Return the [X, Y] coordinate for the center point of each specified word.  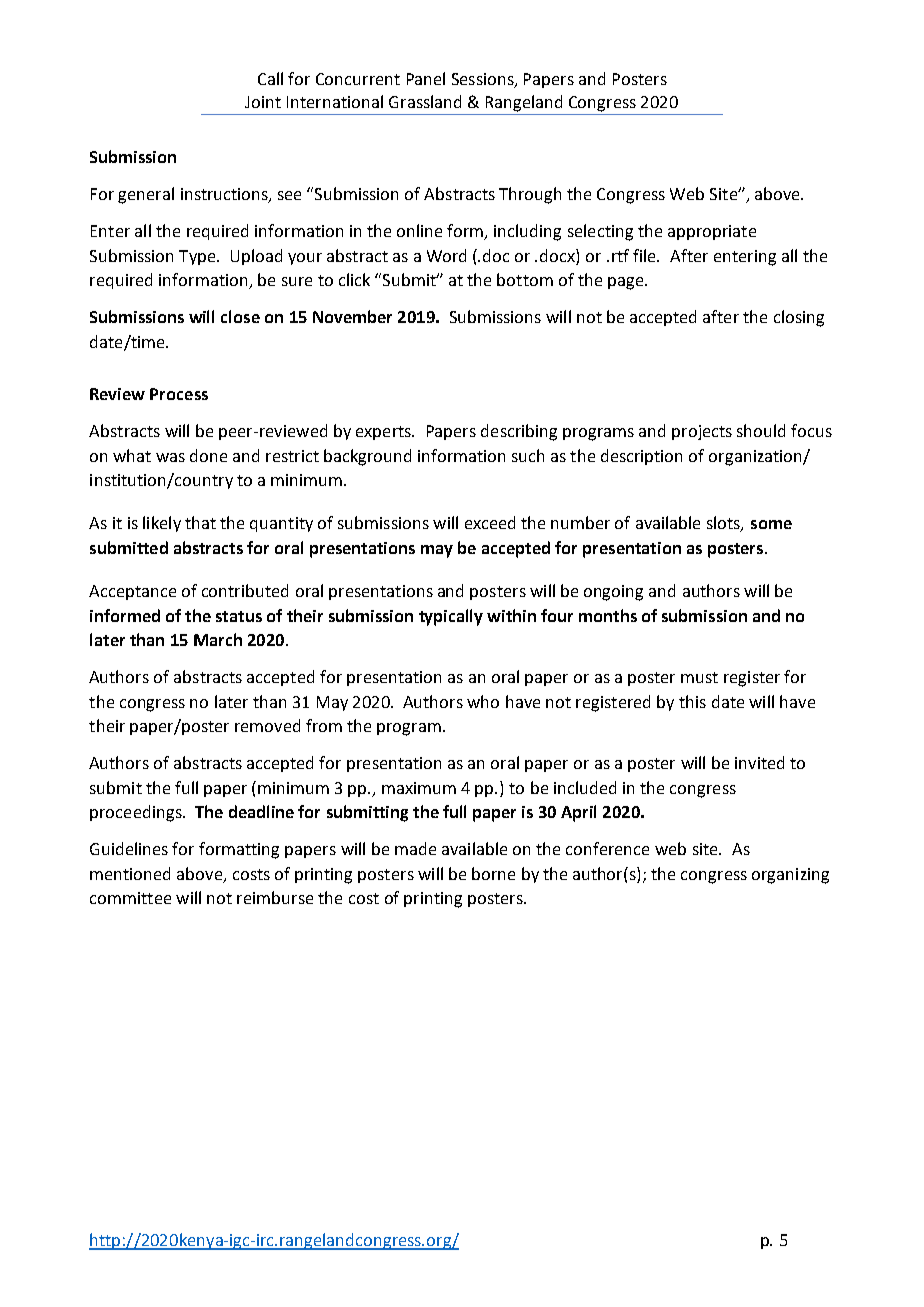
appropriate [712, 232]
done [208, 455]
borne [493, 873]
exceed [490, 522]
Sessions [484, 80]
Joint [263, 102]
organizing [790, 876]
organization [756, 458]
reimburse [275, 897]
